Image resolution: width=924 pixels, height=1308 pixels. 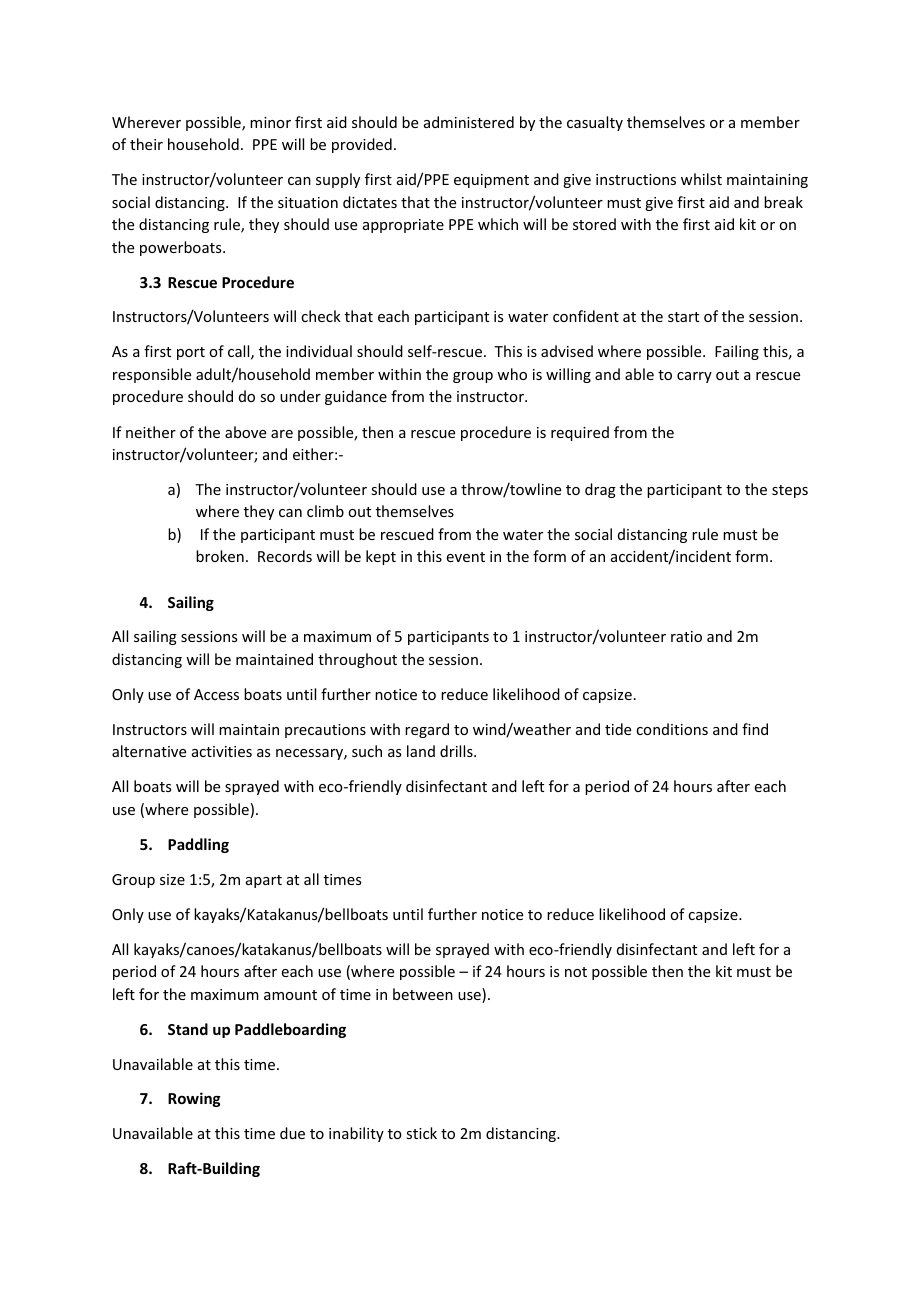 What do you see at coordinates (421, 1133) in the screenshot?
I see `stick` at bounding box center [421, 1133].
